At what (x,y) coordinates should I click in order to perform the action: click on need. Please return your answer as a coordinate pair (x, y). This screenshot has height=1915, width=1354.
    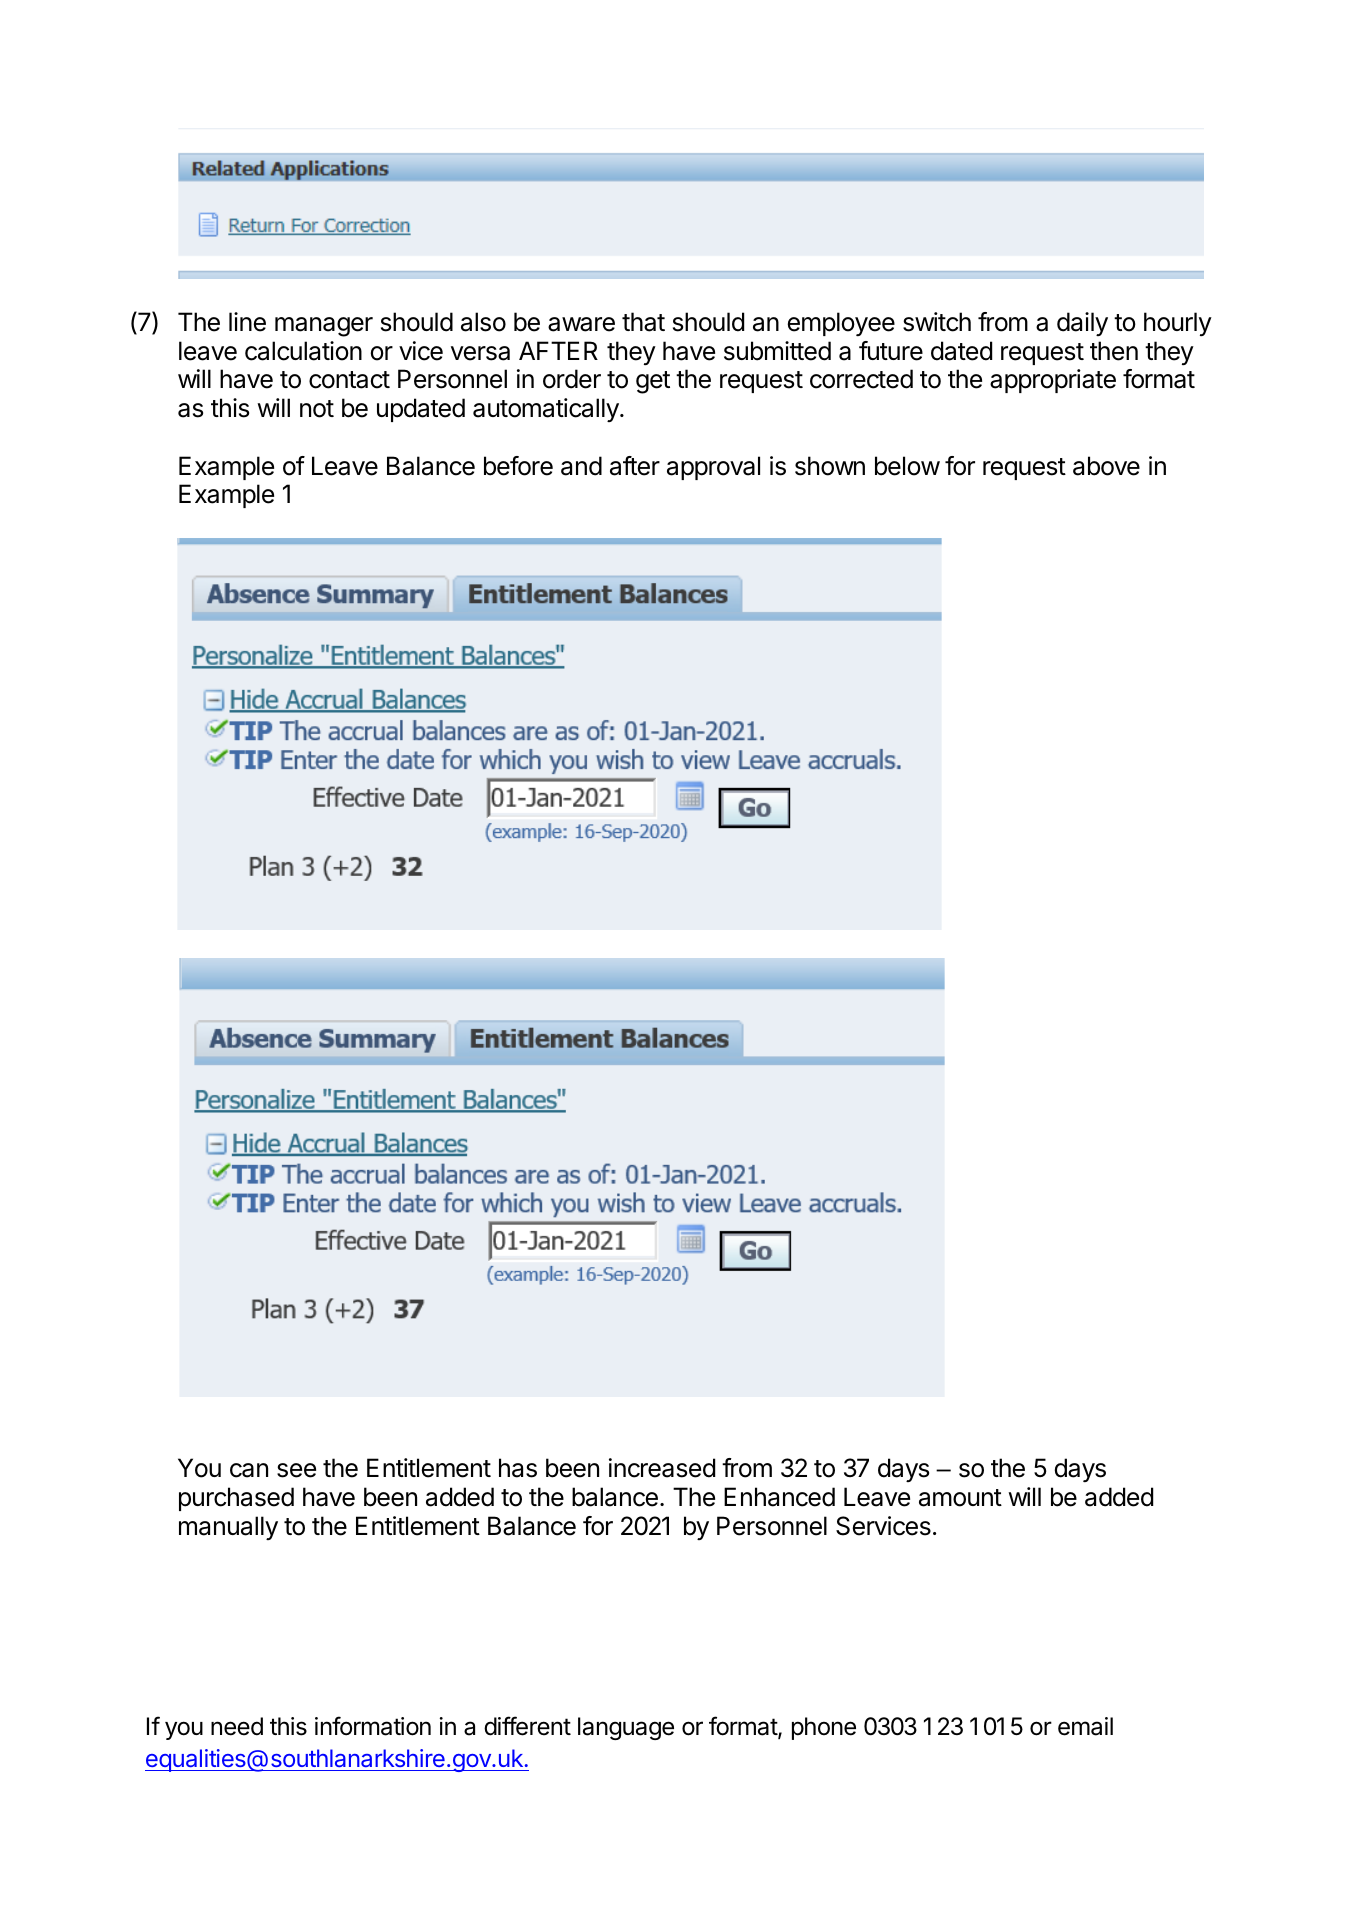
    Looking at the image, I should click on (237, 1726).
